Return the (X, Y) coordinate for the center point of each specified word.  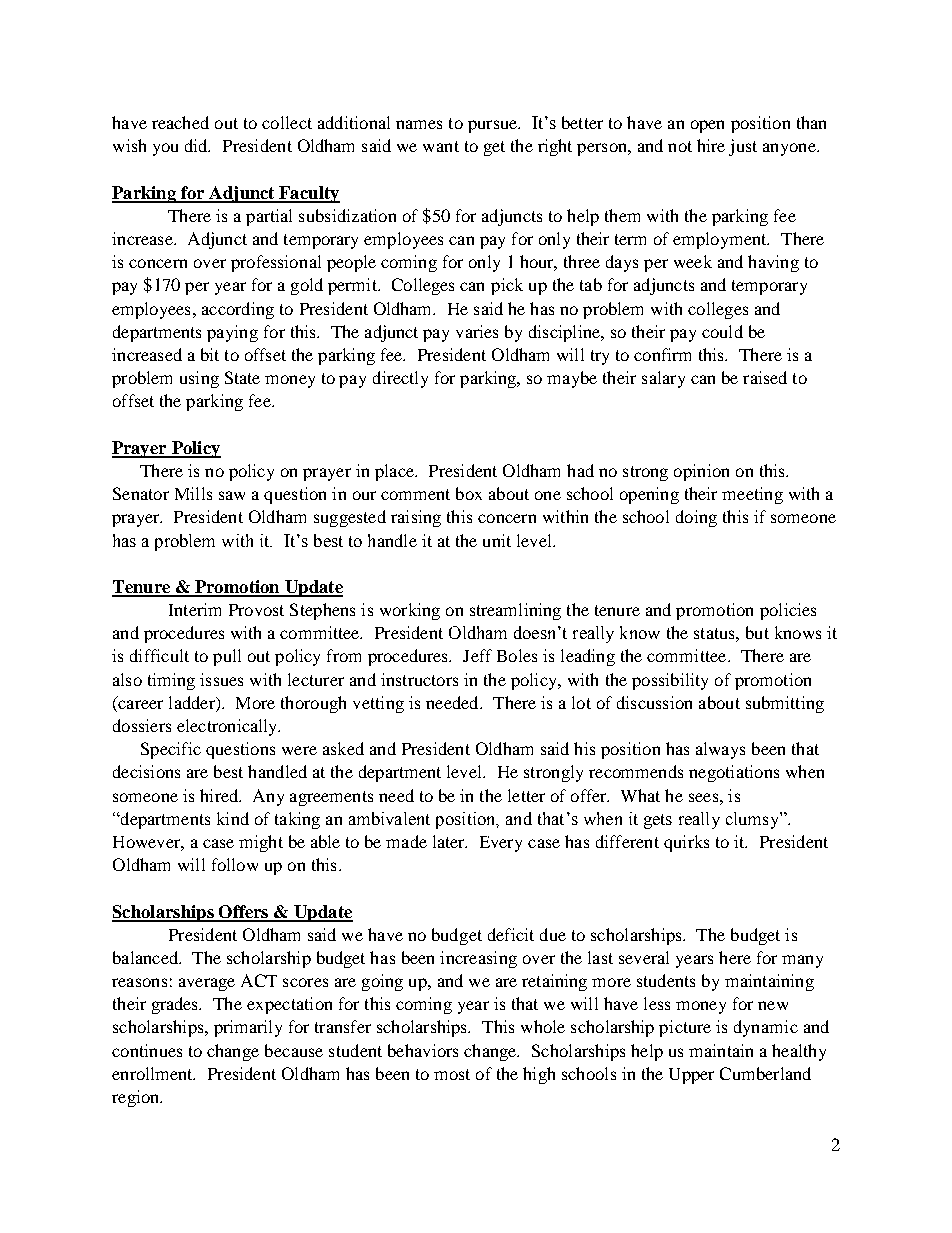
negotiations (734, 773)
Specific (171, 750)
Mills (193, 493)
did (197, 145)
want (441, 146)
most (452, 1074)
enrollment (153, 1073)
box (469, 493)
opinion (701, 472)
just (743, 147)
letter (526, 795)
